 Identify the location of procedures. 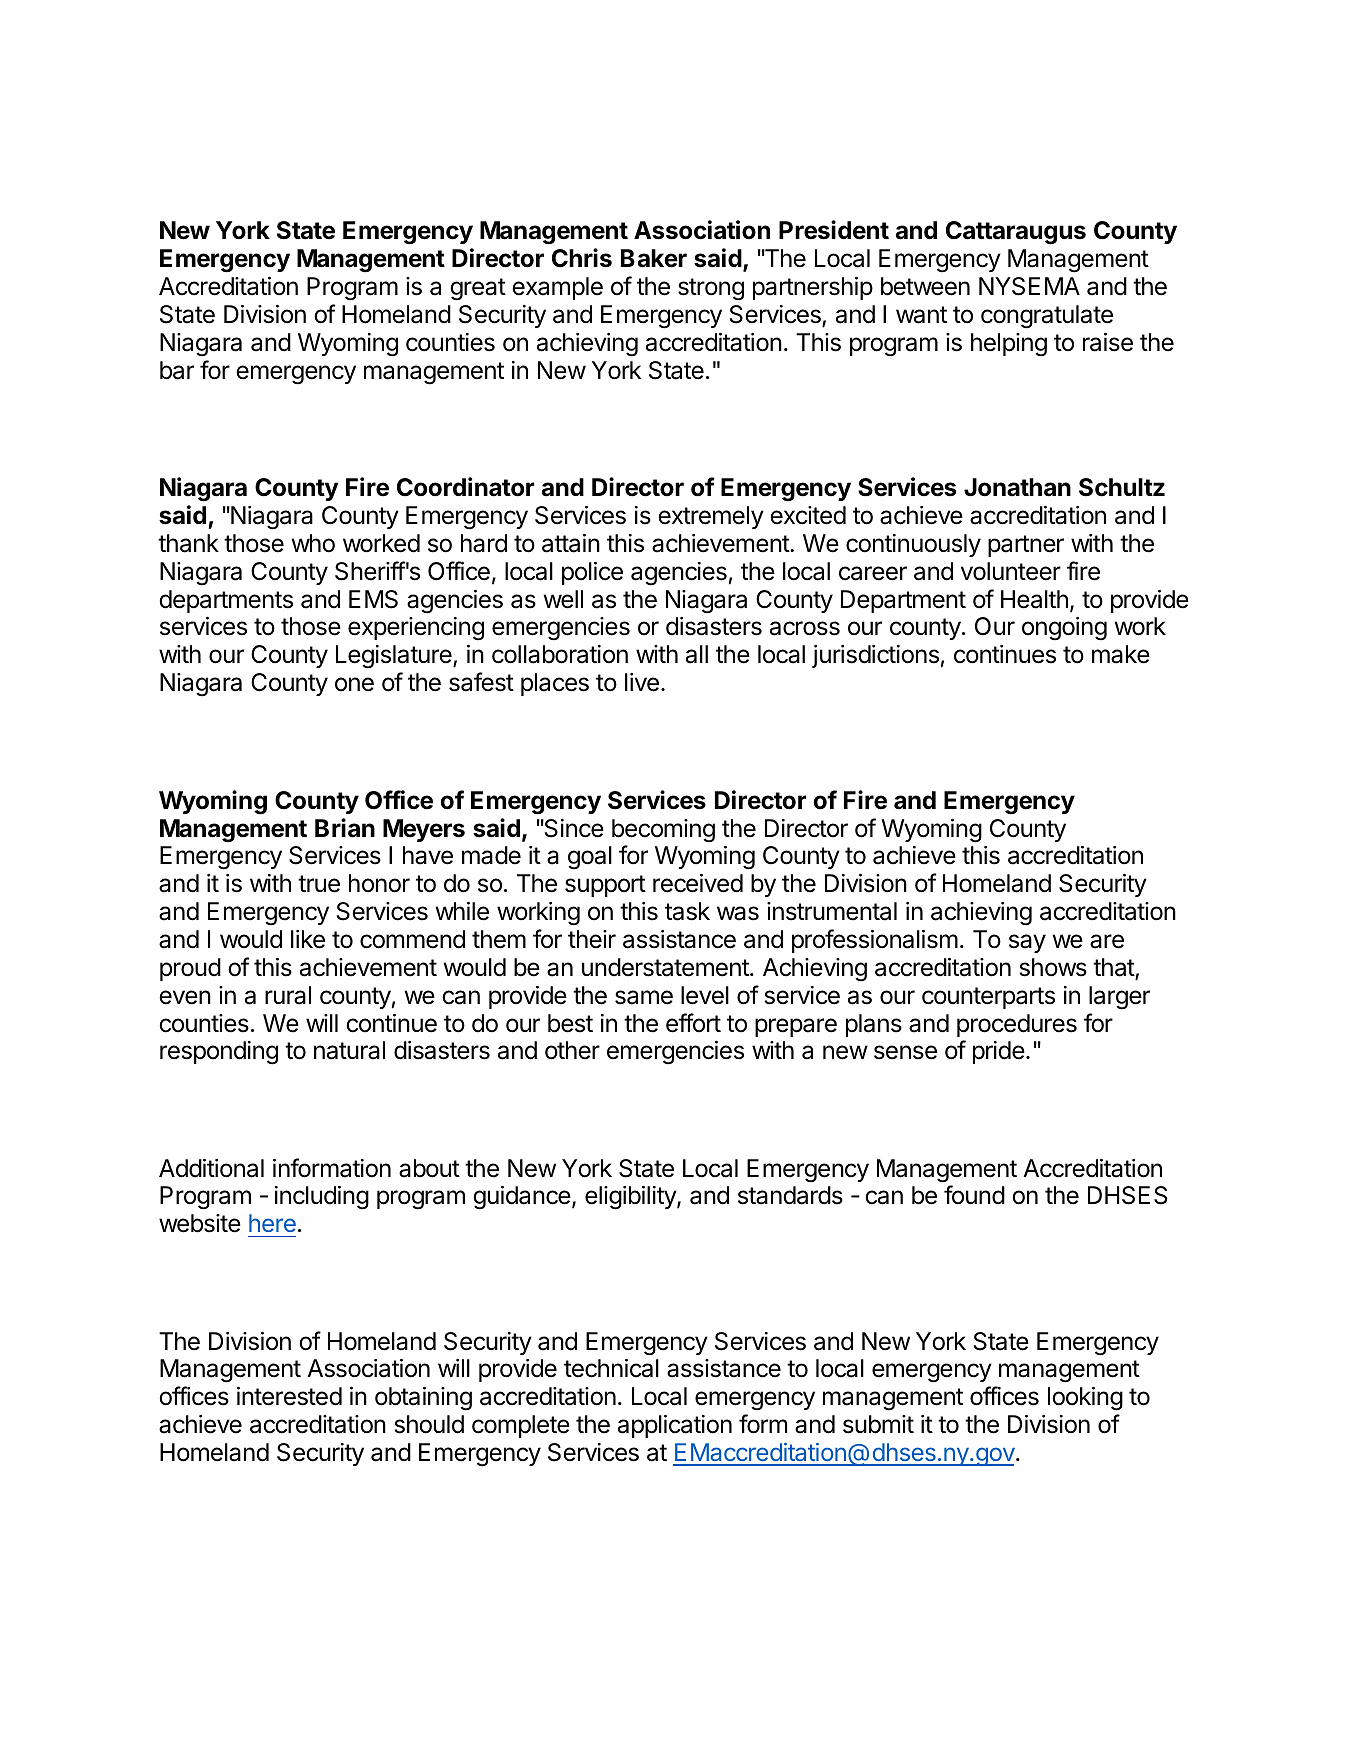
(1017, 1025).
